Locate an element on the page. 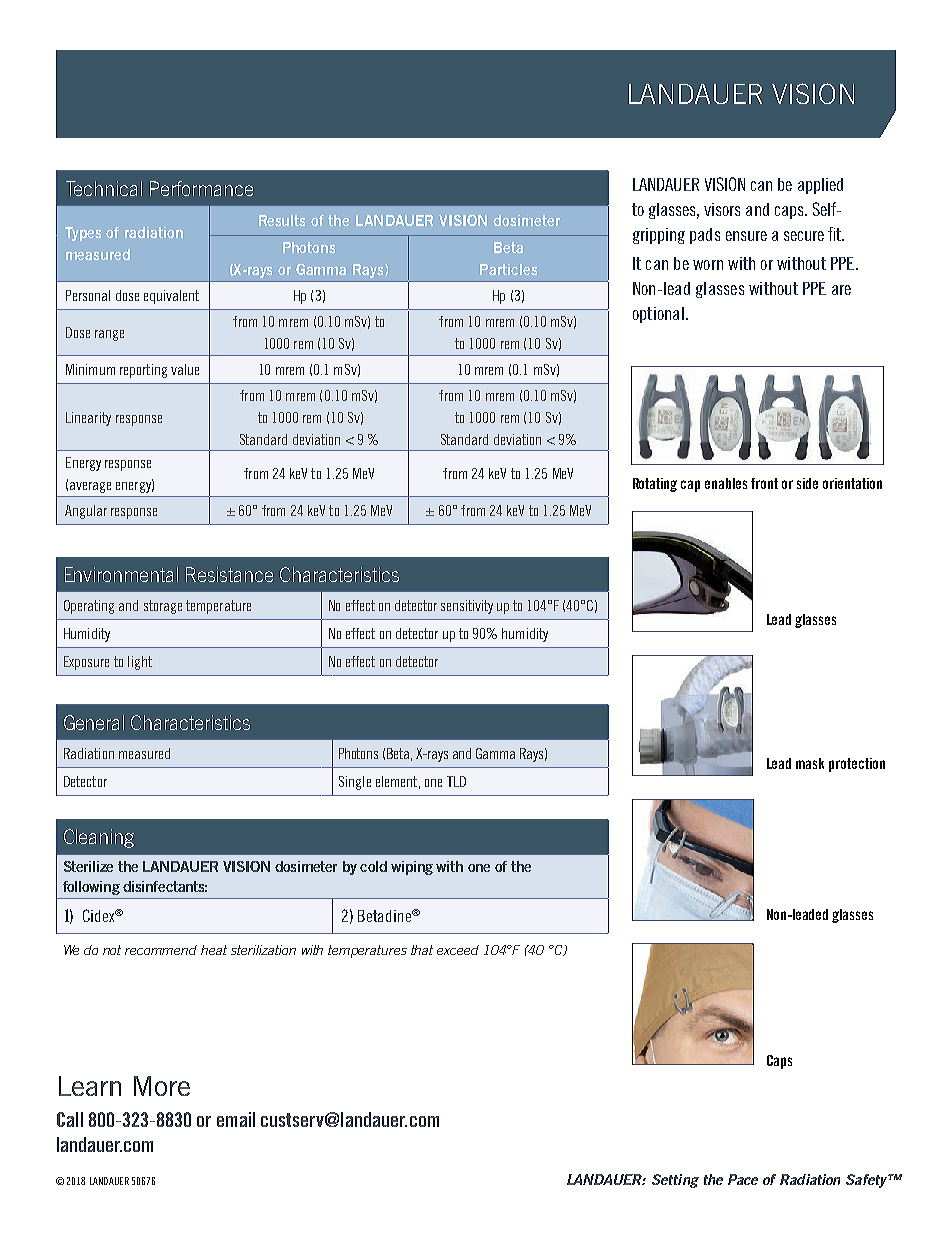 The image size is (952, 1233). exceed is located at coordinates (458, 950).
